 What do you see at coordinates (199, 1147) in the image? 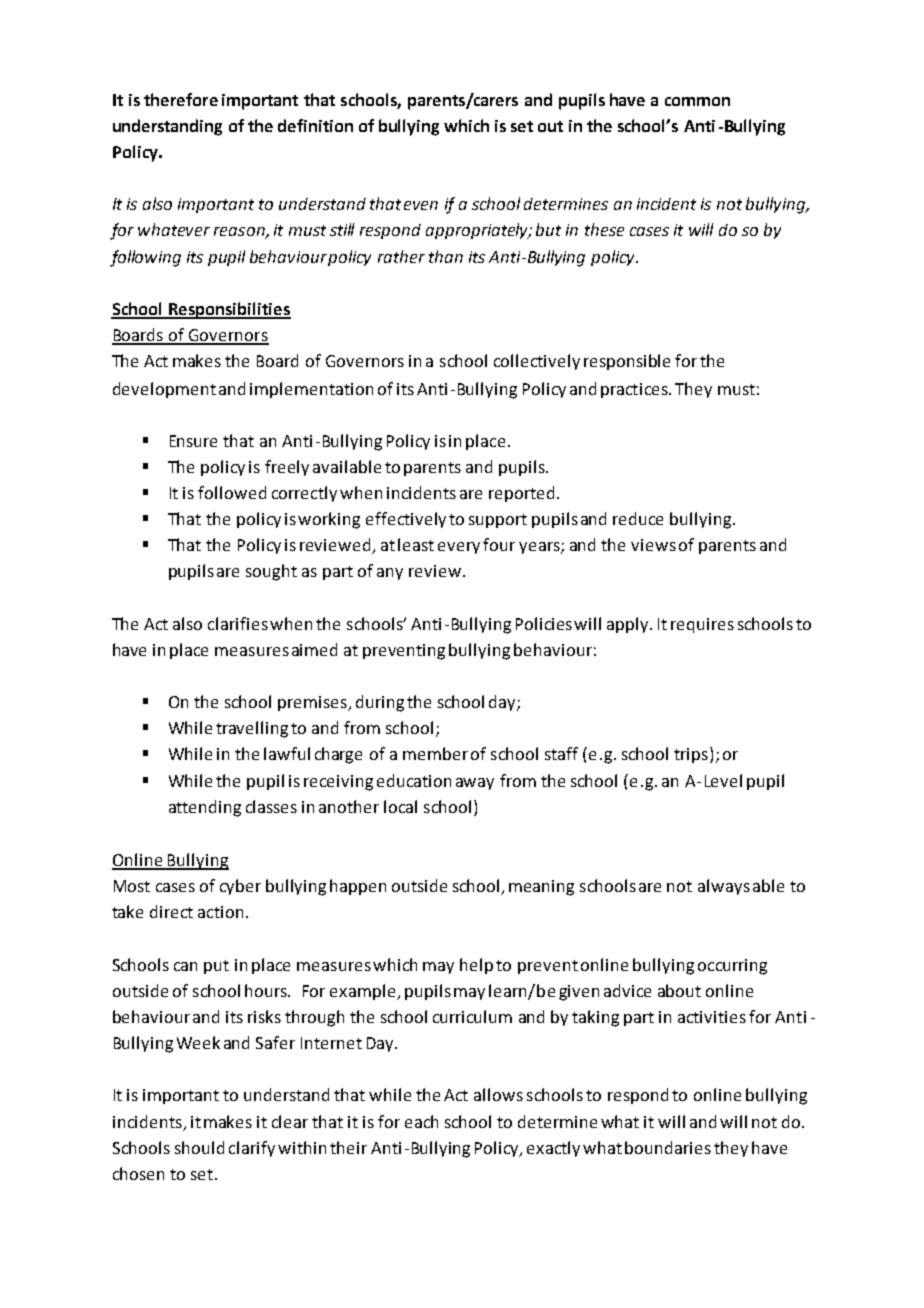
I see `should` at bounding box center [199, 1147].
